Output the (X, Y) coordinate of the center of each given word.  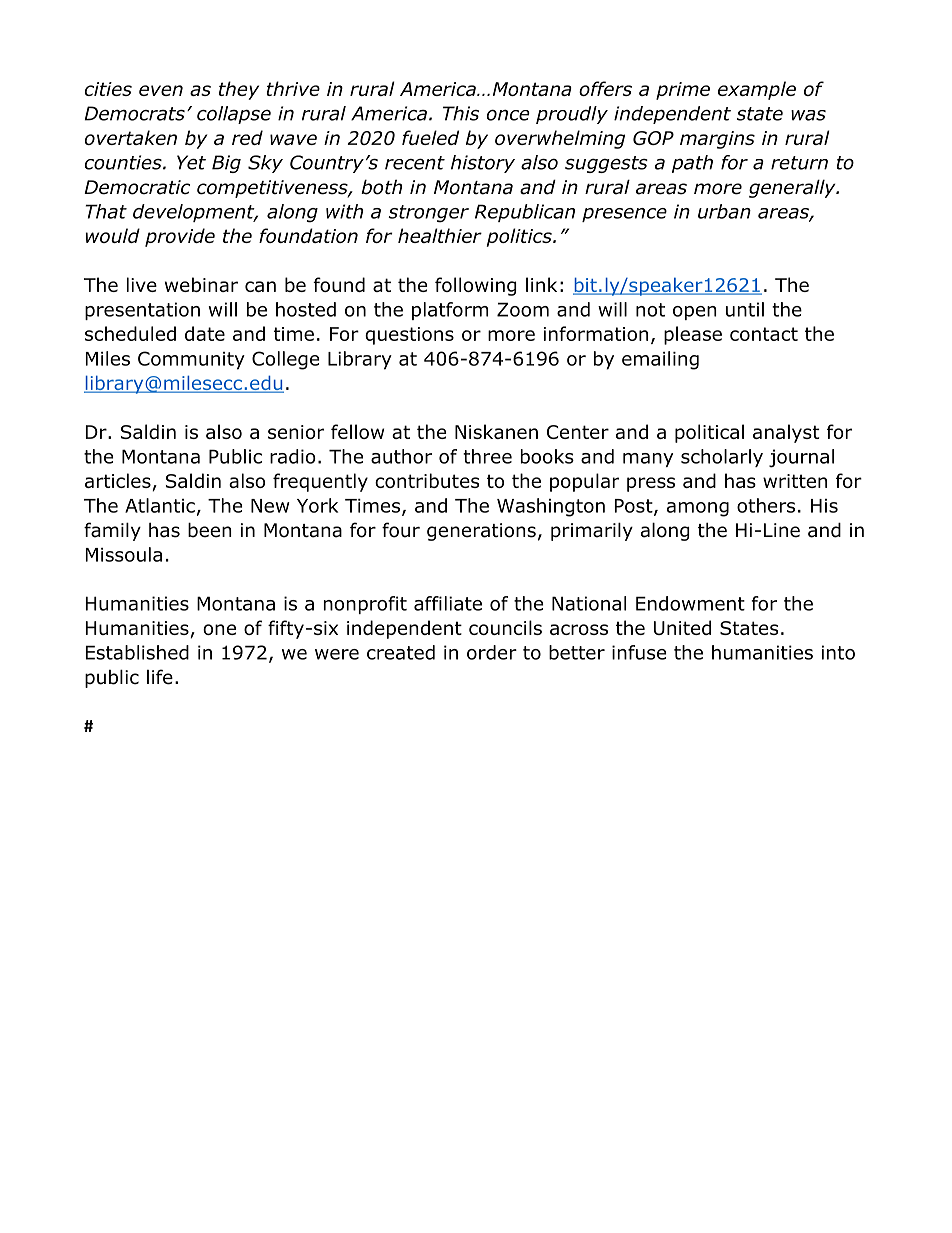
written (795, 481)
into (838, 652)
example (757, 90)
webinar (201, 284)
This (461, 113)
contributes (427, 480)
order (492, 652)
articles (119, 482)
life (160, 677)
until (745, 309)
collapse (234, 115)
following (476, 286)
